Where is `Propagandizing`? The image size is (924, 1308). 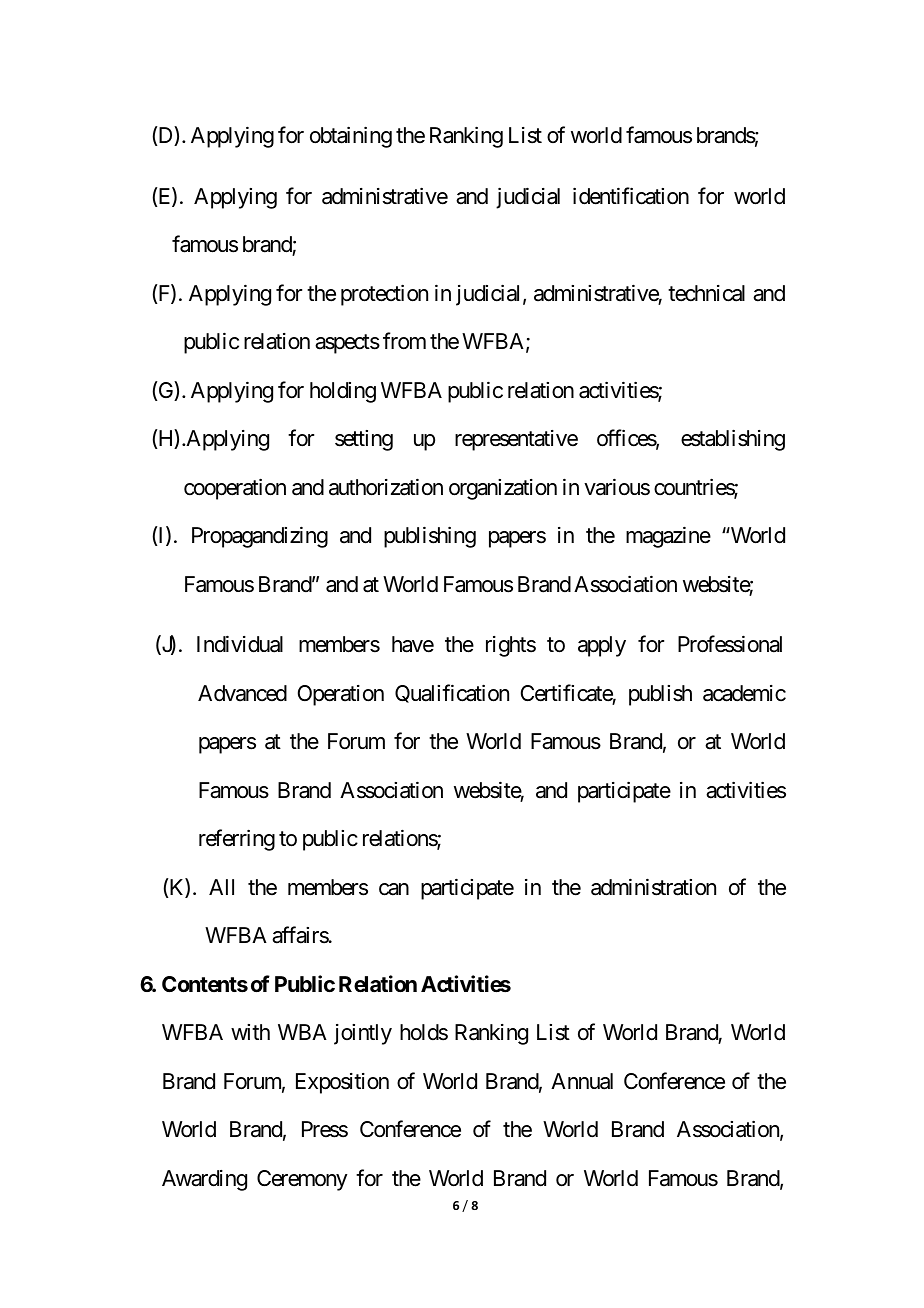 Propagandizing is located at coordinates (260, 537).
